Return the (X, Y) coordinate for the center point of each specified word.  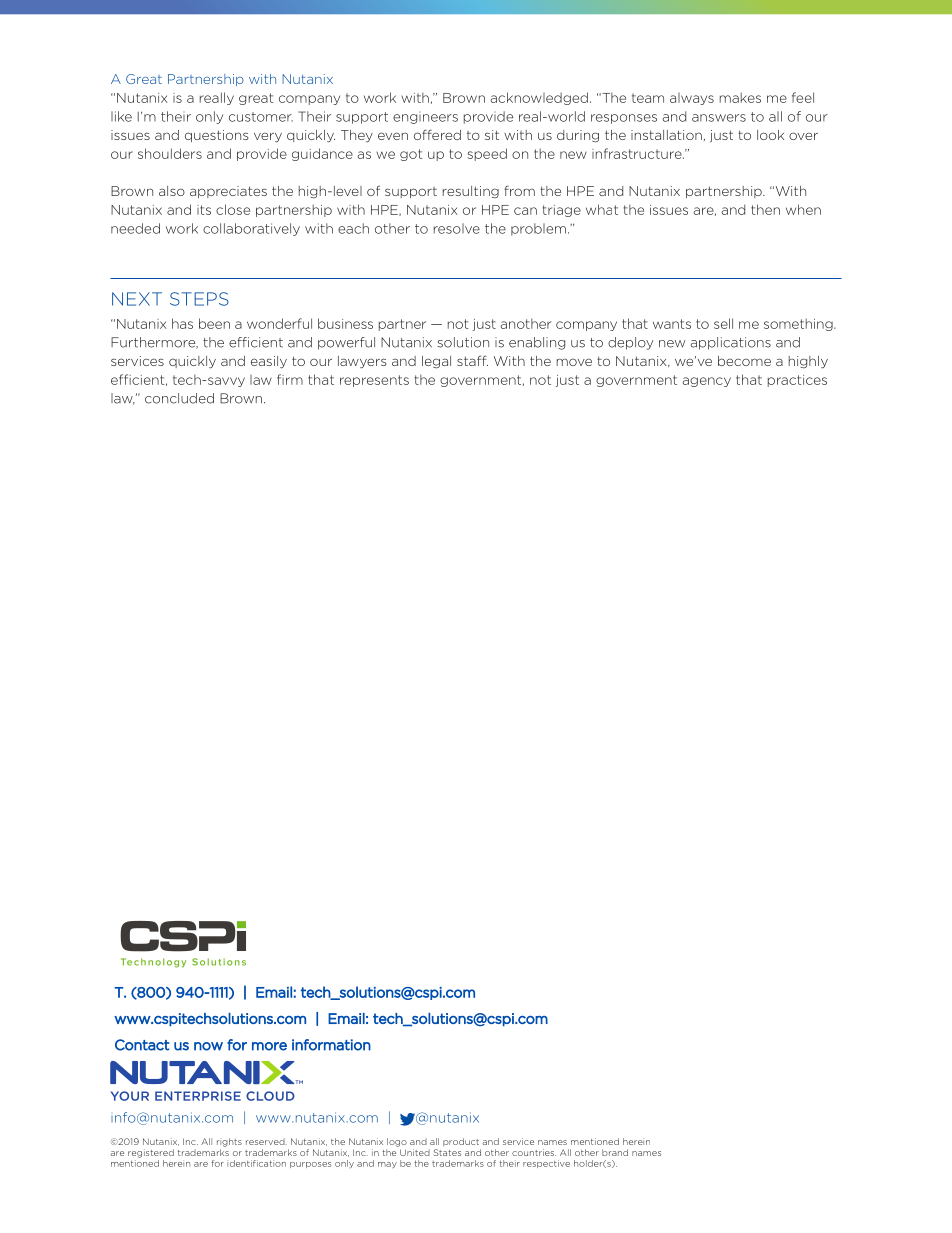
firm (290, 379)
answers (719, 118)
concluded (179, 398)
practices (797, 381)
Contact (142, 1045)
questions (217, 136)
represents (374, 381)
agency (706, 382)
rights (229, 1142)
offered (437, 134)
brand (615, 1152)
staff (472, 360)
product (461, 1142)
